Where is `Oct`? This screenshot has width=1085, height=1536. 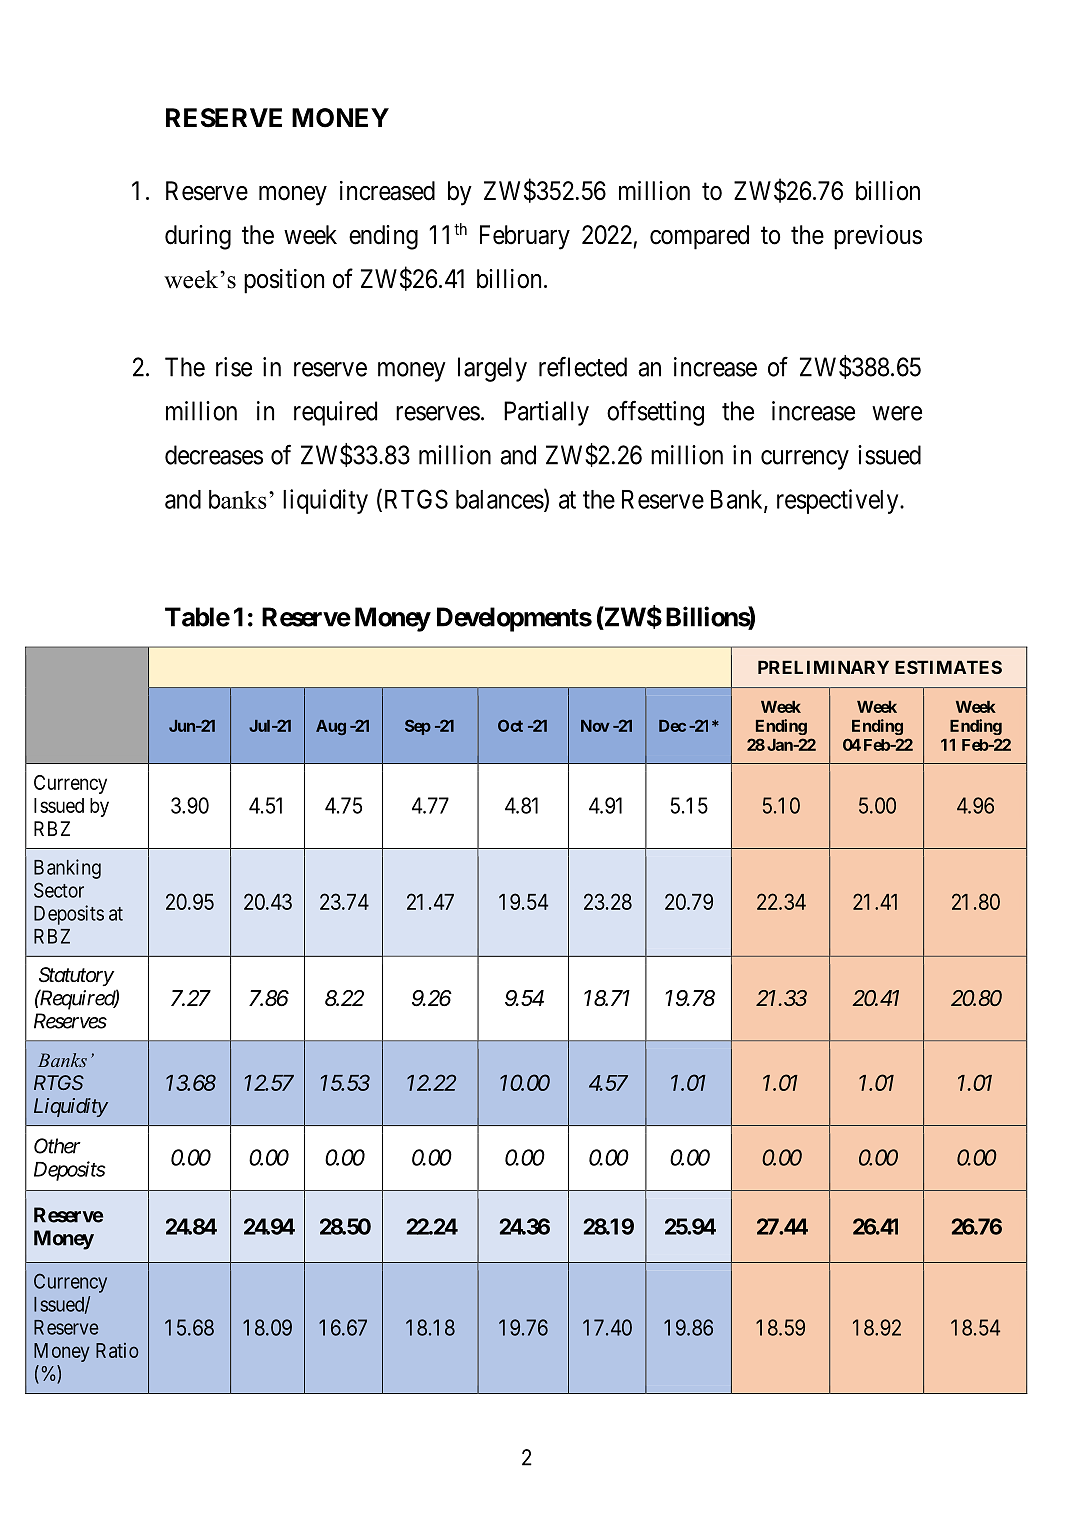
Oct is located at coordinates (510, 725).
